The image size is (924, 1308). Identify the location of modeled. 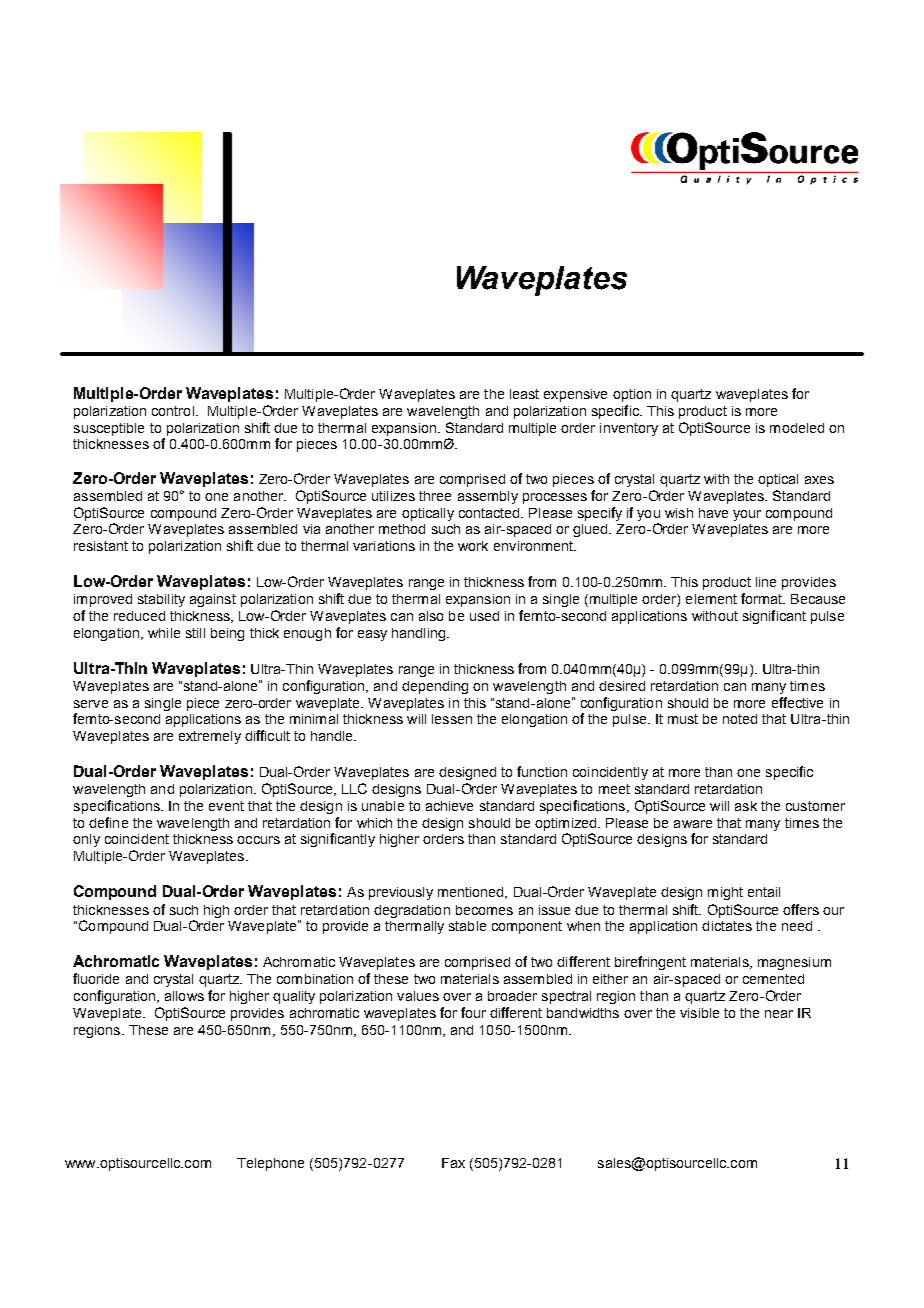
(797, 428).
